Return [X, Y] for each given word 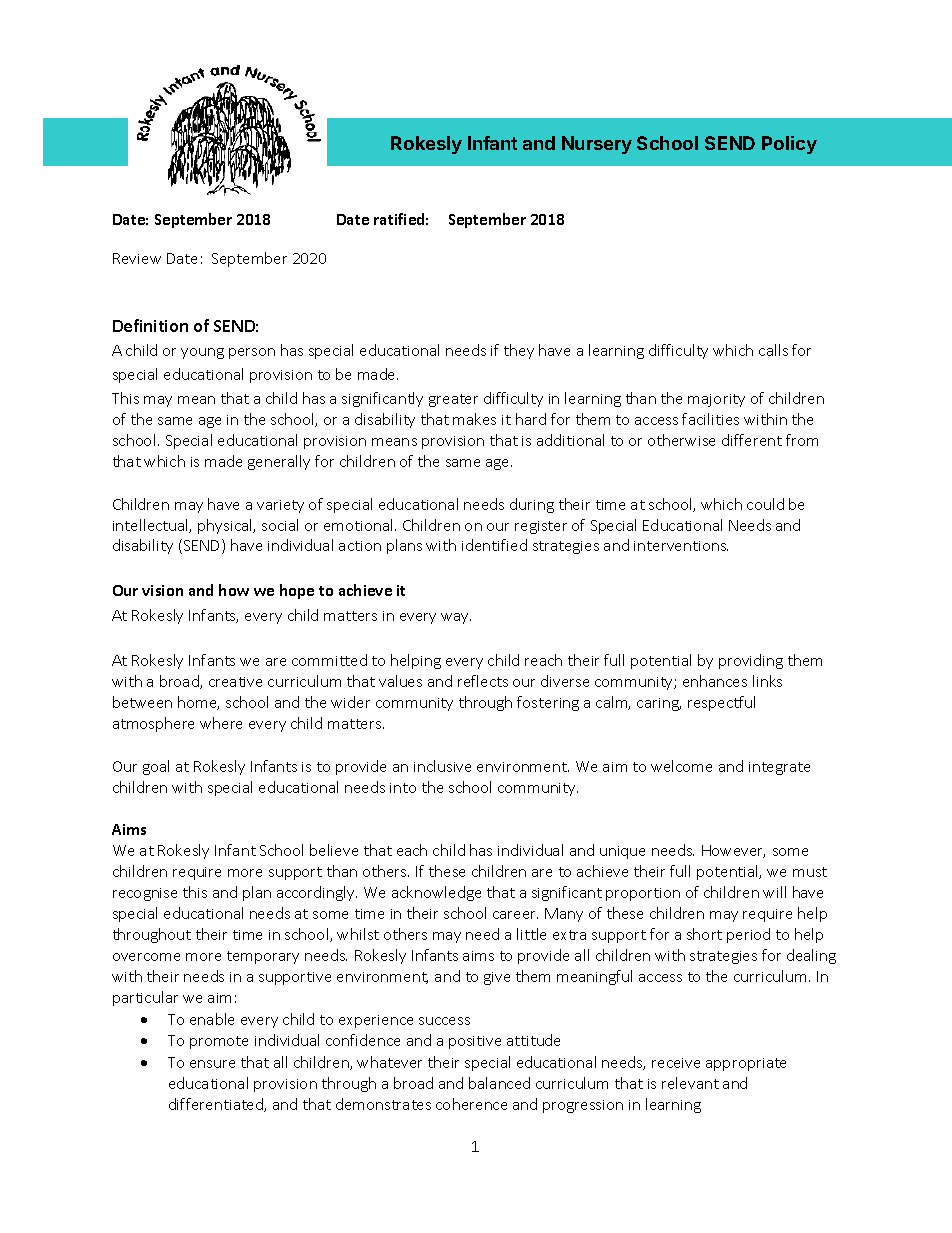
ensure [212, 1064]
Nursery [597, 145]
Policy [789, 145]
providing [751, 661]
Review [137, 258]
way [456, 618]
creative [235, 682]
